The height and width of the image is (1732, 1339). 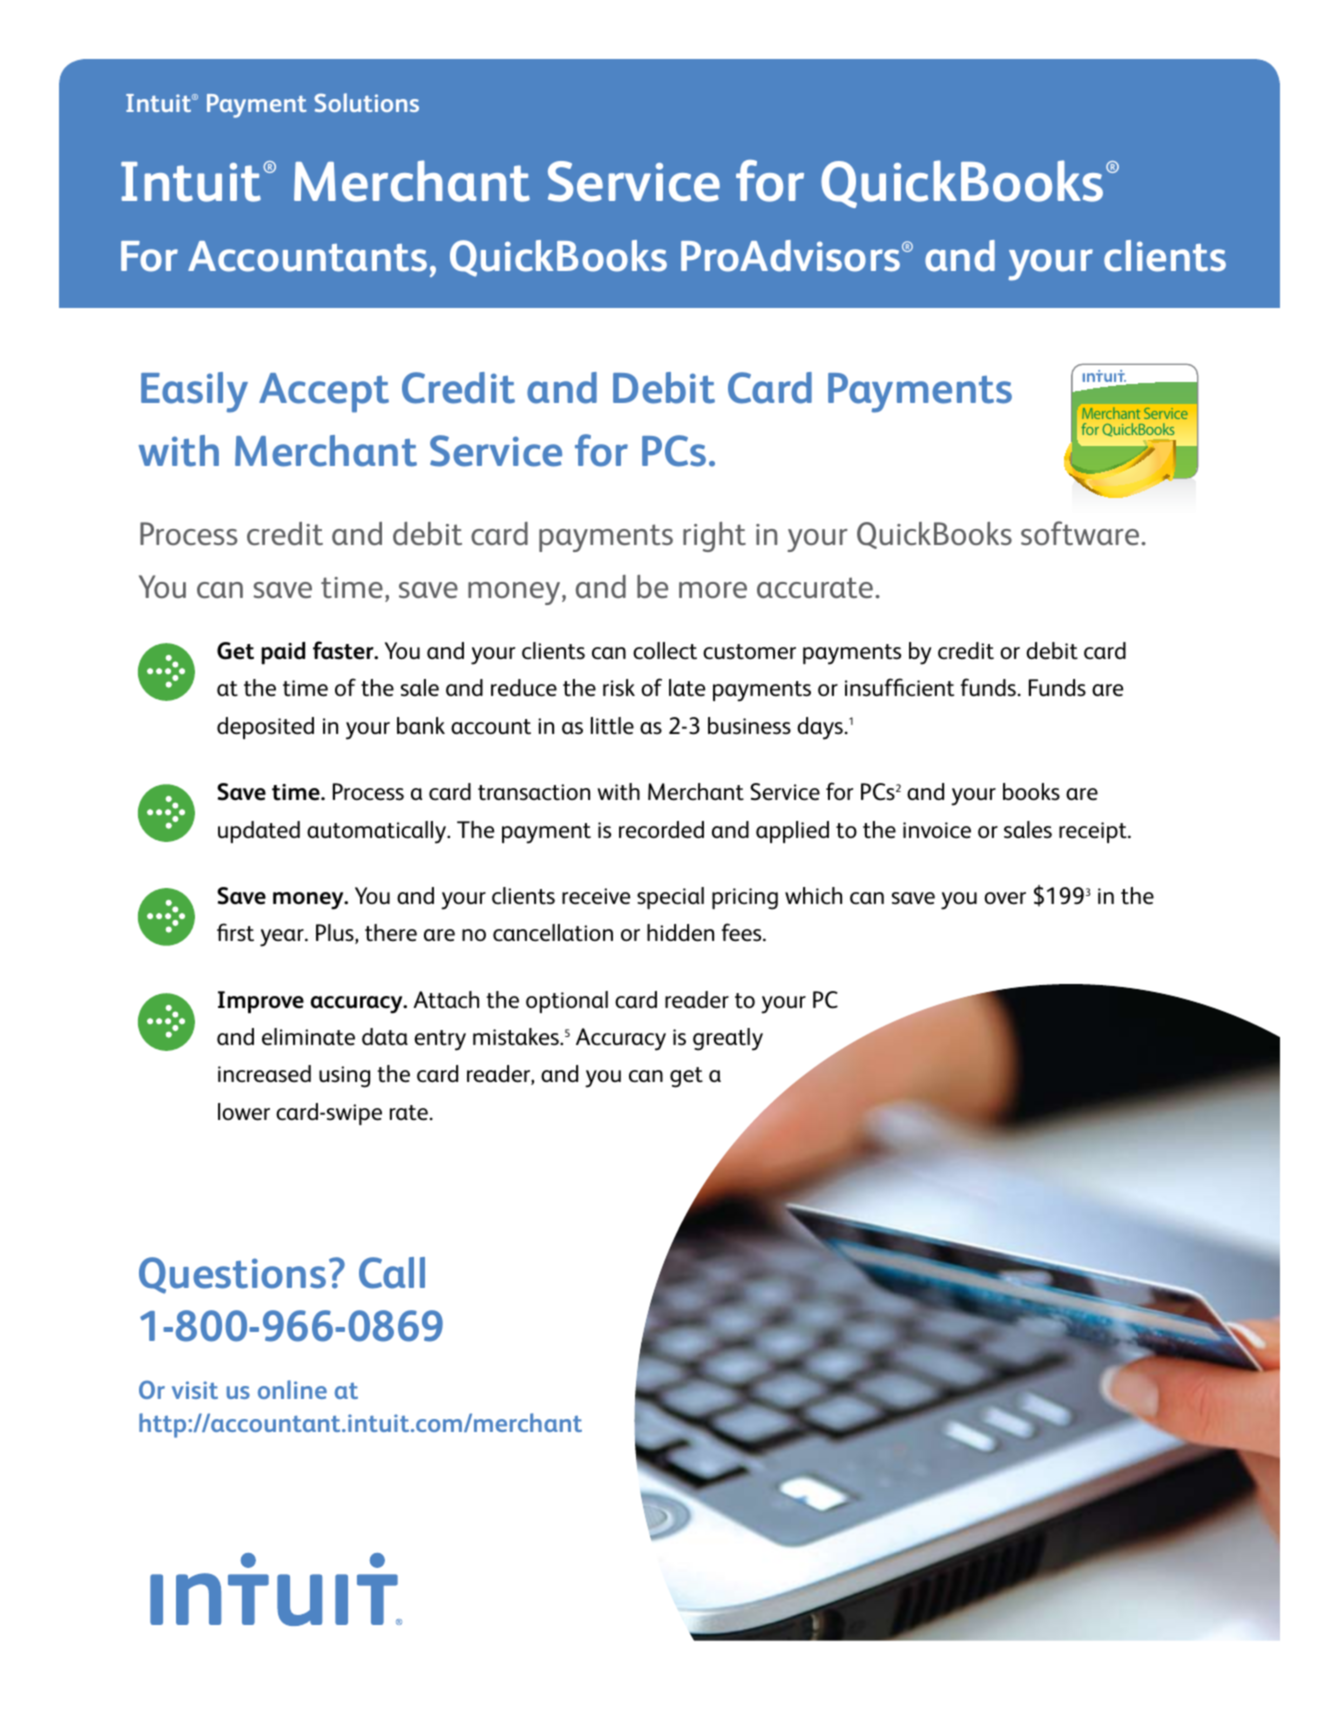 I want to click on Easily, so click(x=194, y=392).
